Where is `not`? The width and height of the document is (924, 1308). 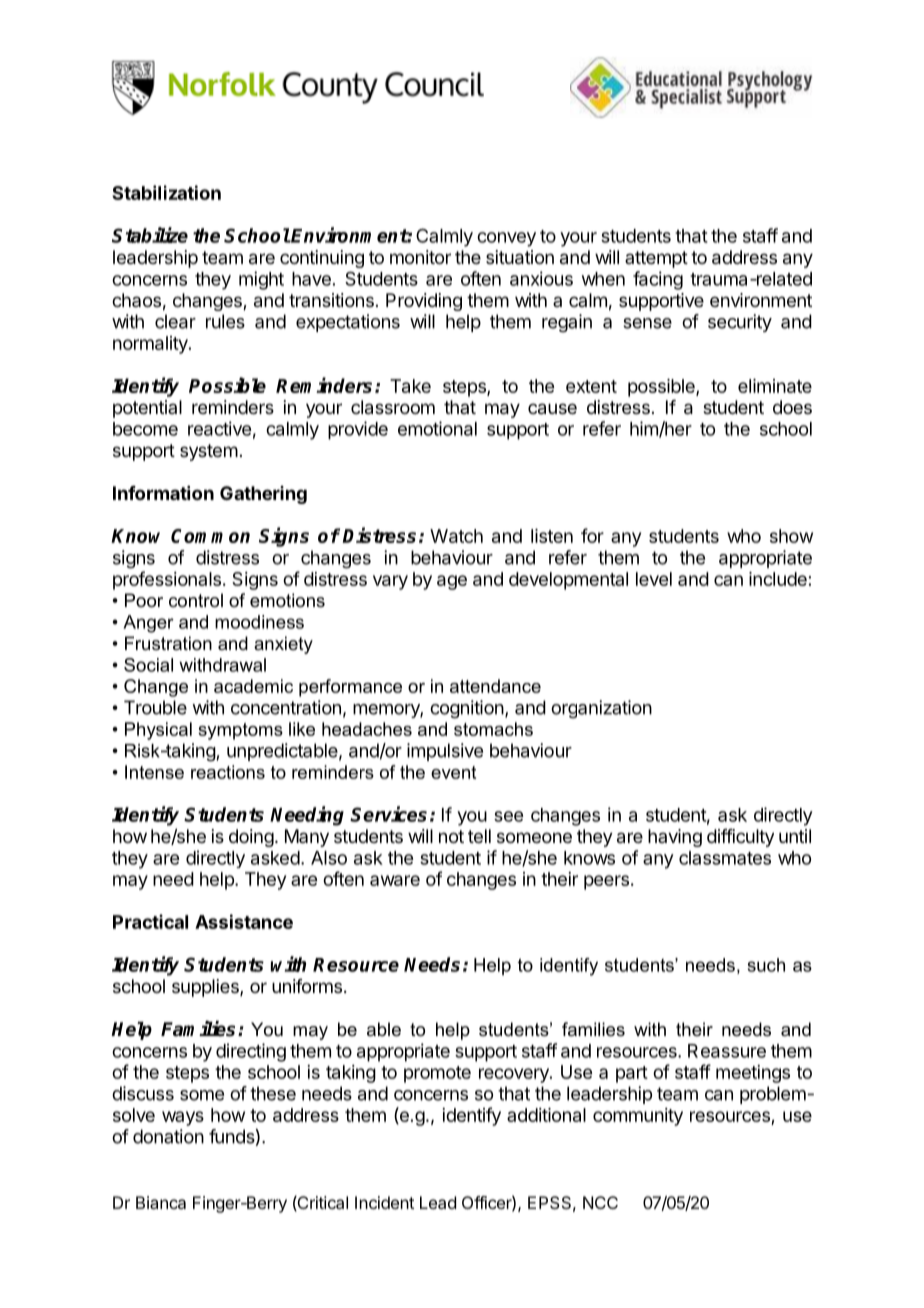
not is located at coordinates (451, 836).
